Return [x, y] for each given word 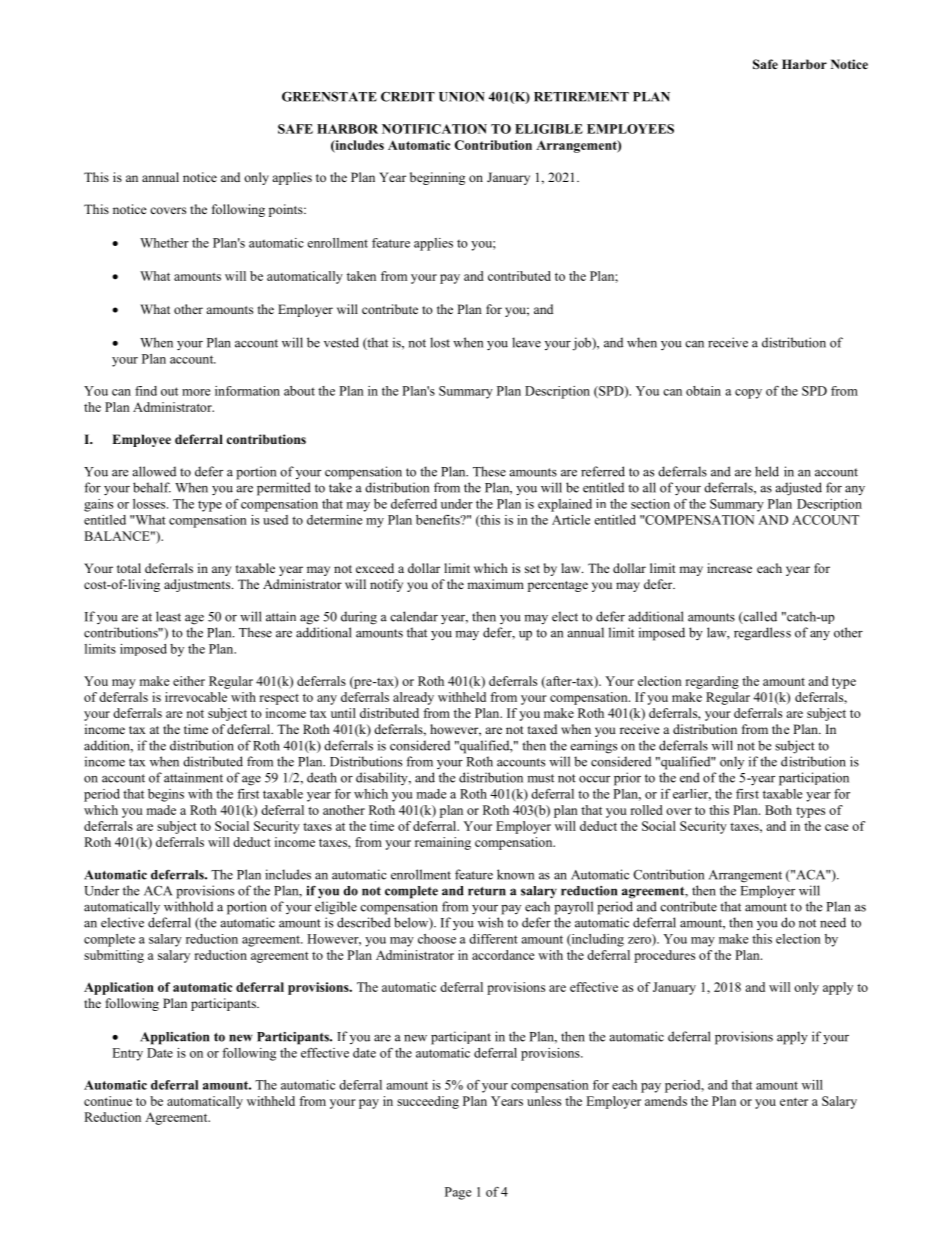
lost [440, 342]
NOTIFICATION [434, 129]
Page [458, 1193]
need [833, 922]
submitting [114, 956]
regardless [762, 634]
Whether [164, 243]
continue [108, 1101]
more [196, 392]
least [168, 616]
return [487, 891]
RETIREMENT [581, 97]
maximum [495, 584]
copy [748, 394]
